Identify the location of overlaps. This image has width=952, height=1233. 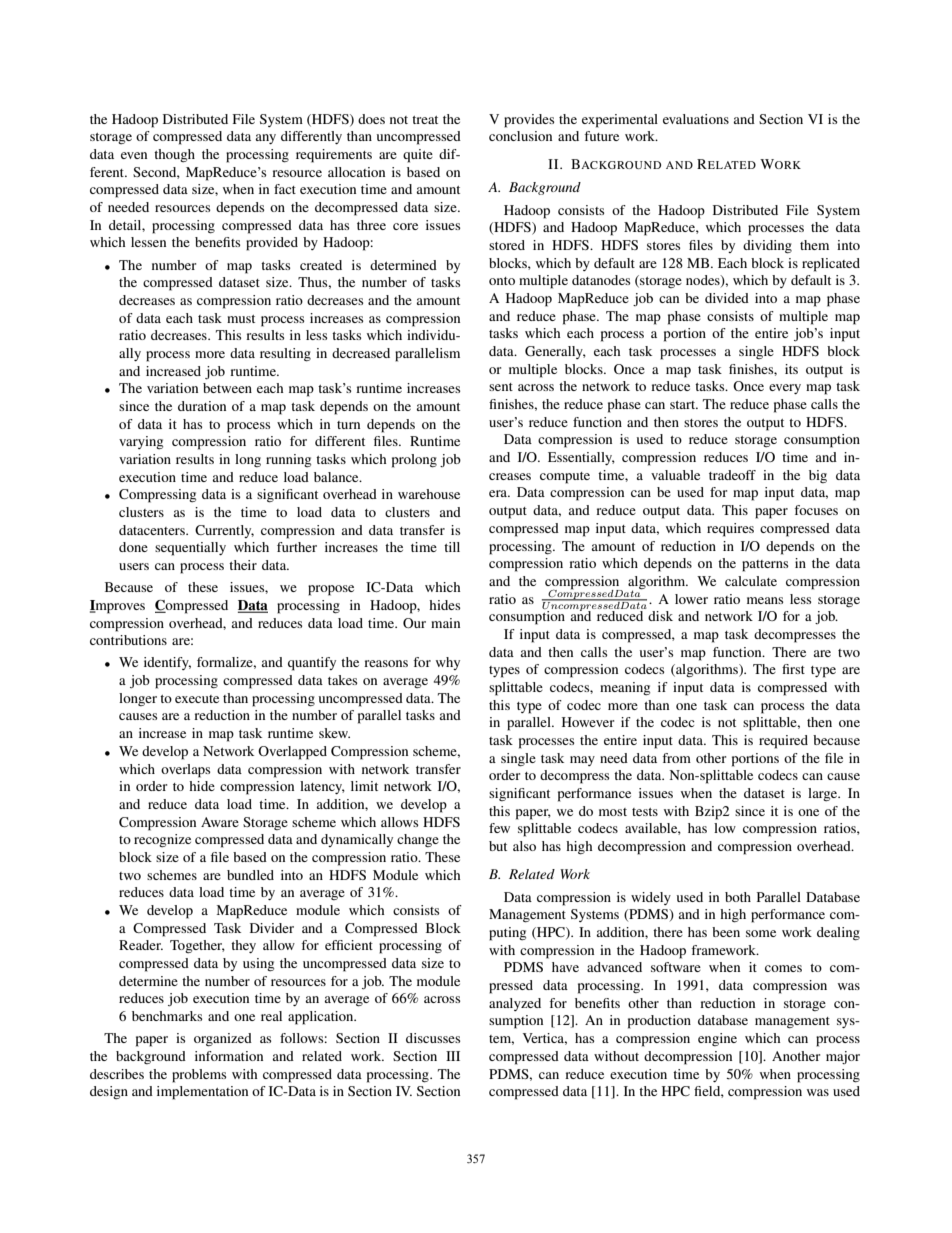
(185, 771).
